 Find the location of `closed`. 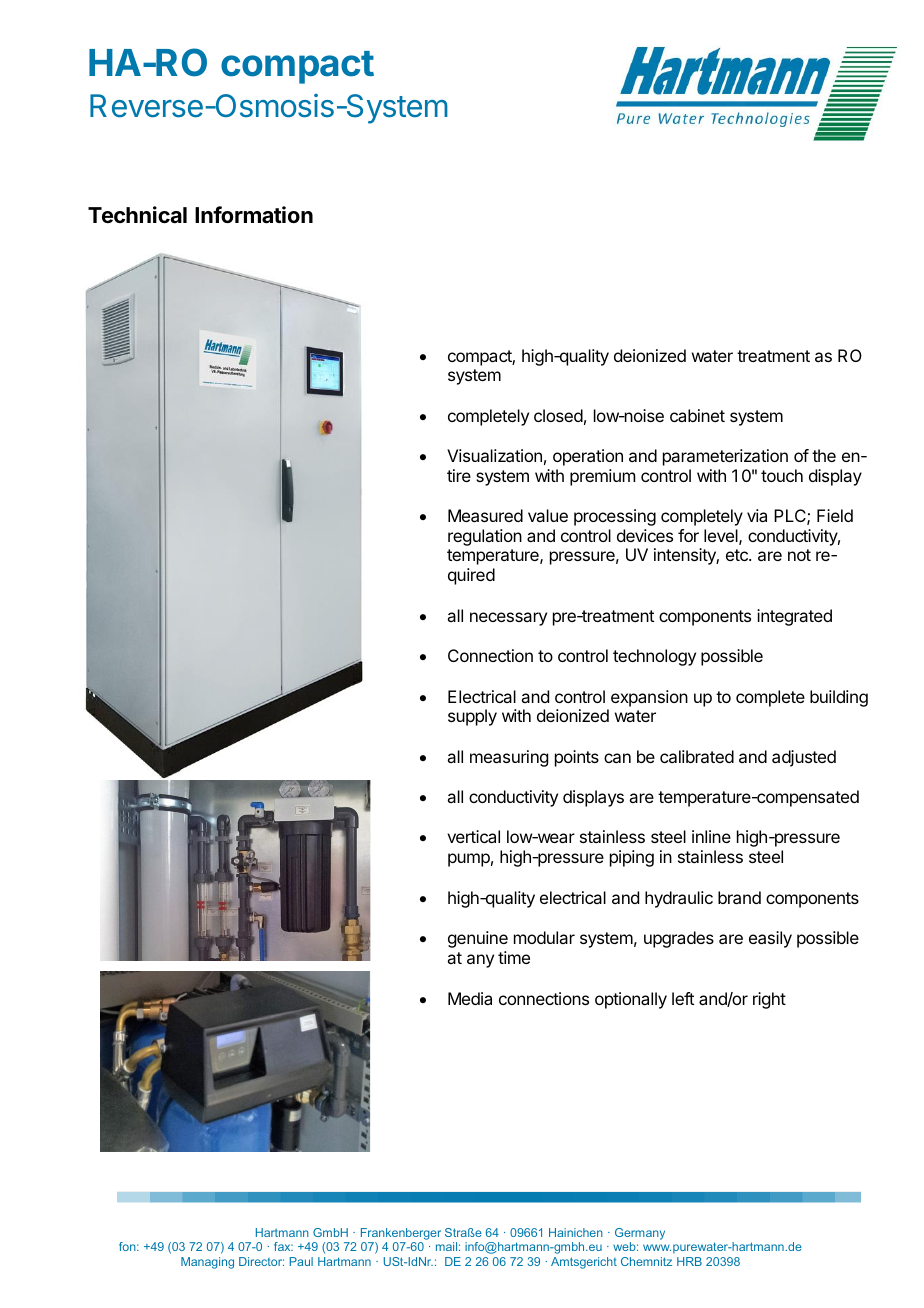

closed is located at coordinates (558, 415).
